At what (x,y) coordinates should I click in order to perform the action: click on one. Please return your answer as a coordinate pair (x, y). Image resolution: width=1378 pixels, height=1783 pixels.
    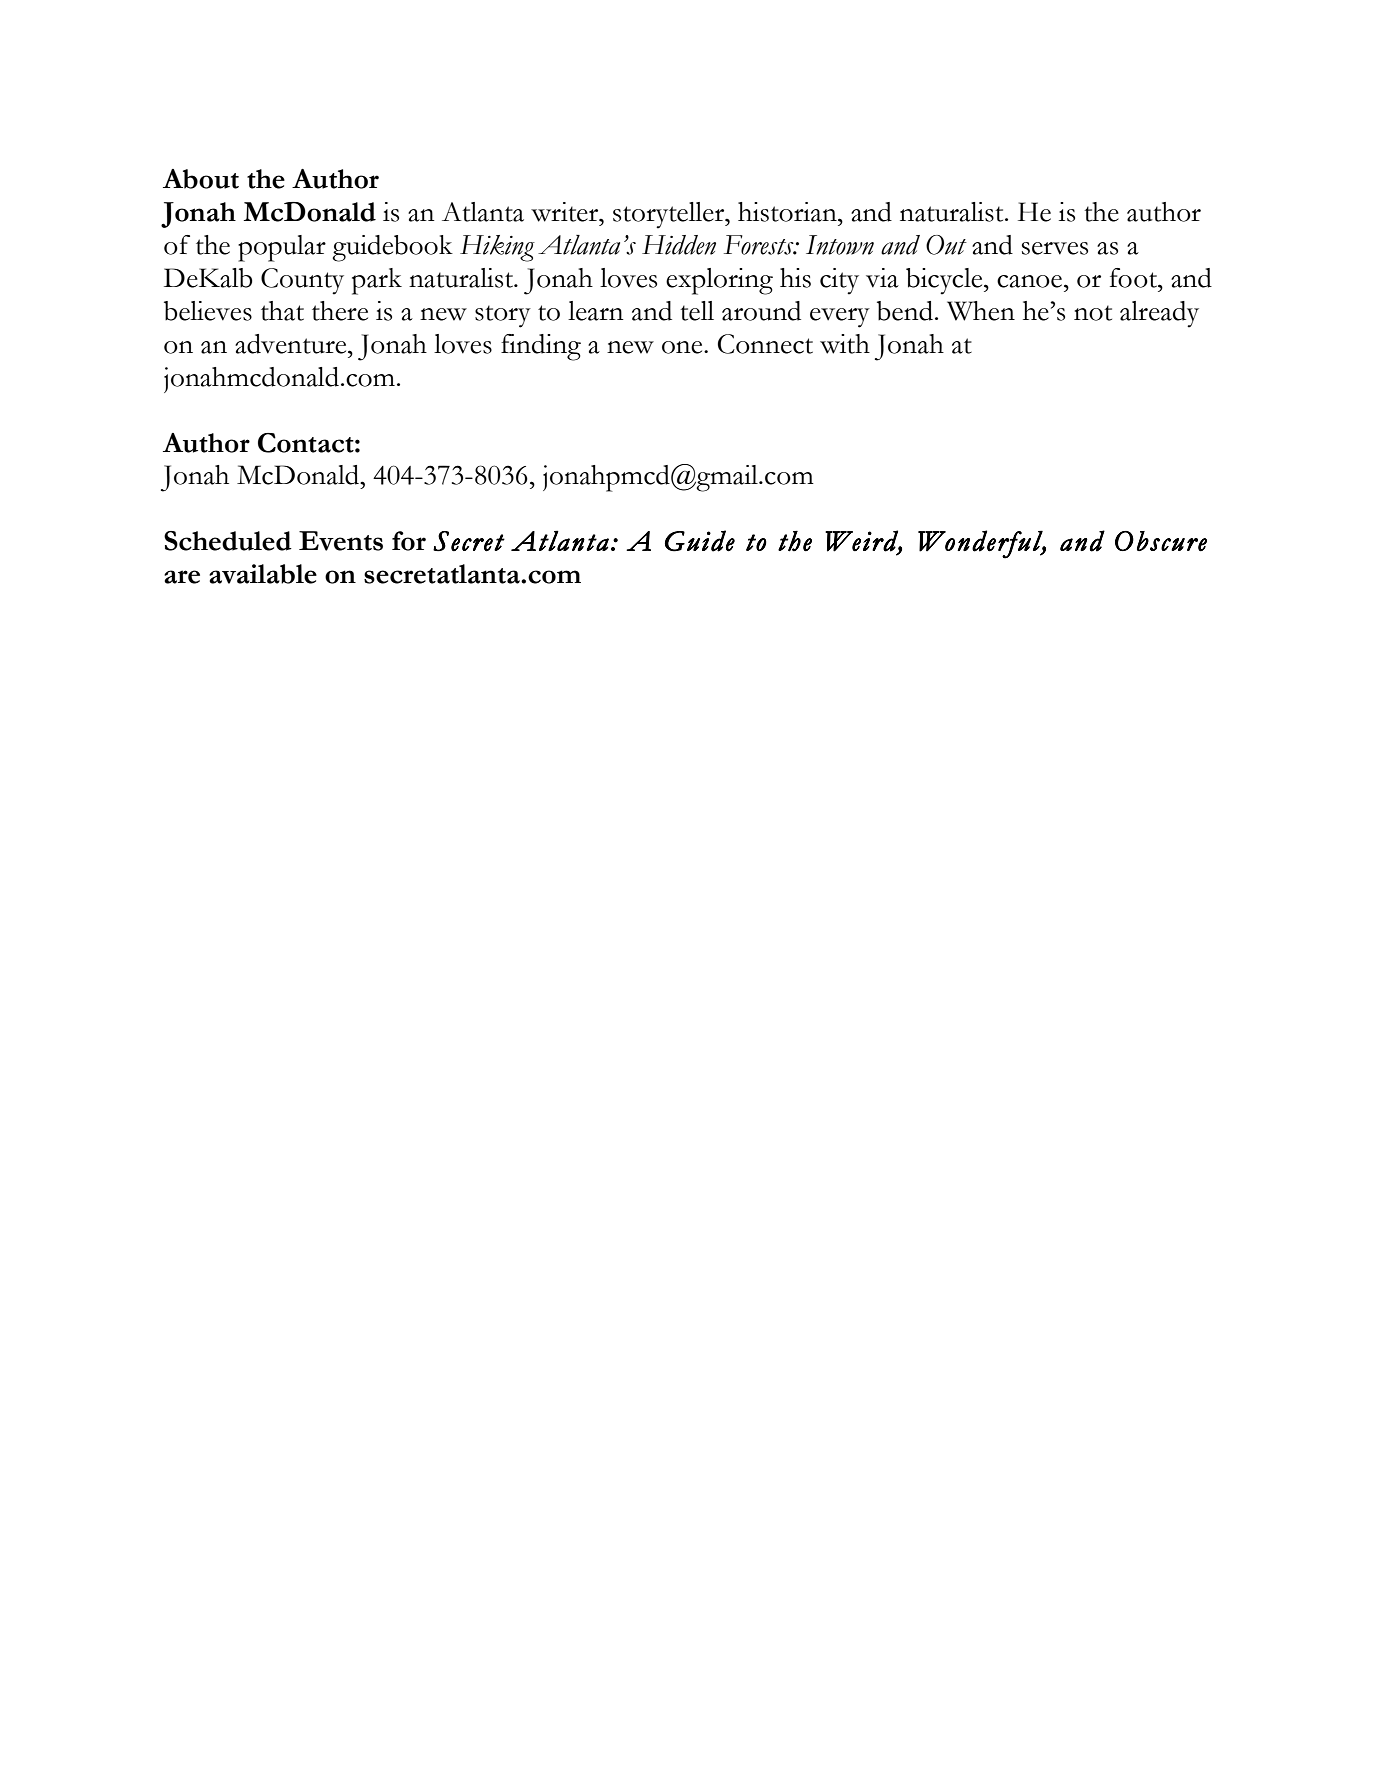
    Looking at the image, I should click on (683, 347).
